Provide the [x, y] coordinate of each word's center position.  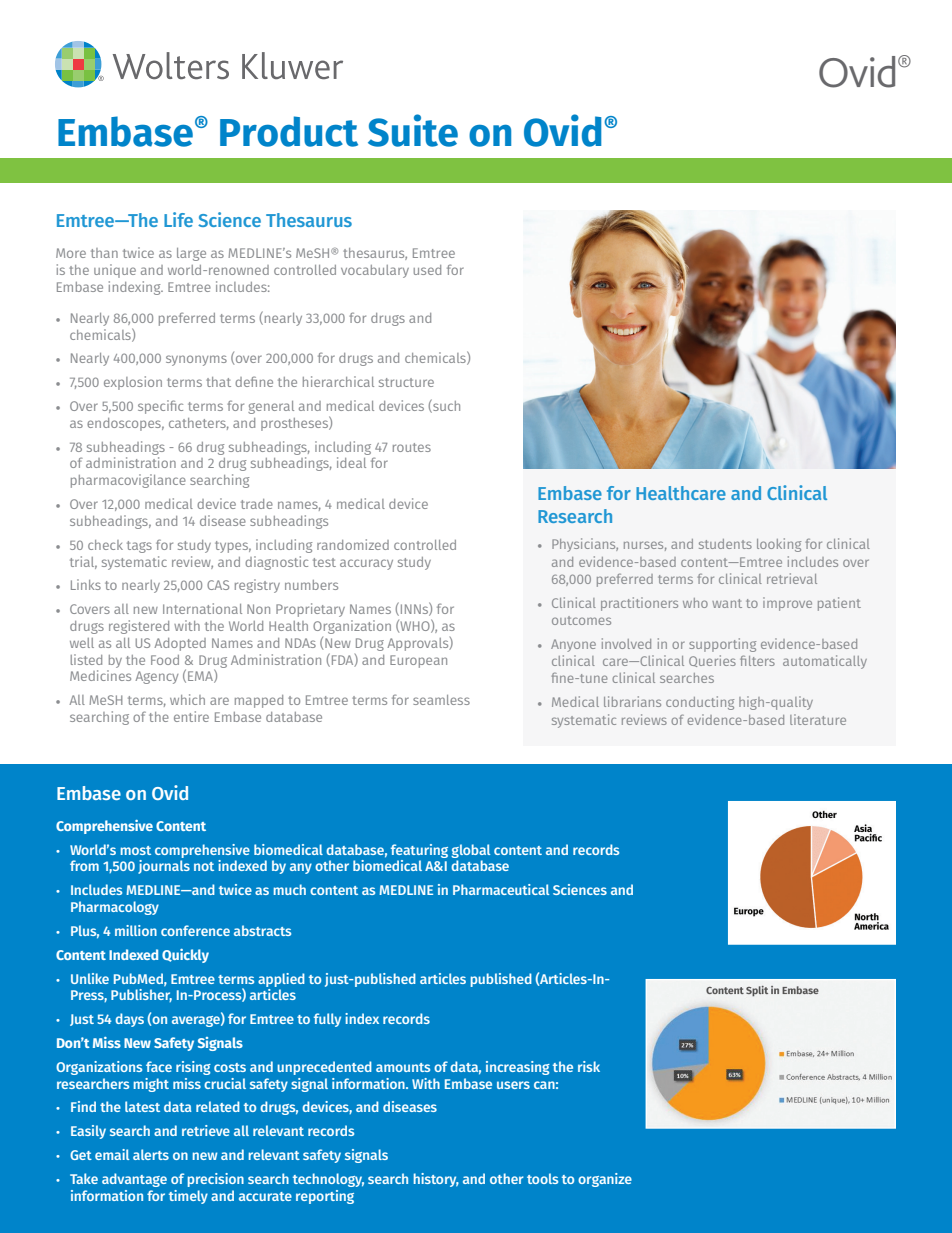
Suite [413, 130]
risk [589, 1066]
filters [757, 660]
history [436, 1180]
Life [178, 219]
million [136, 930]
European [418, 661]
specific [160, 407]
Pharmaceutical [501, 889]
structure [406, 382]
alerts [151, 1154]
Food [165, 660]
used [427, 270]
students [725, 544]
